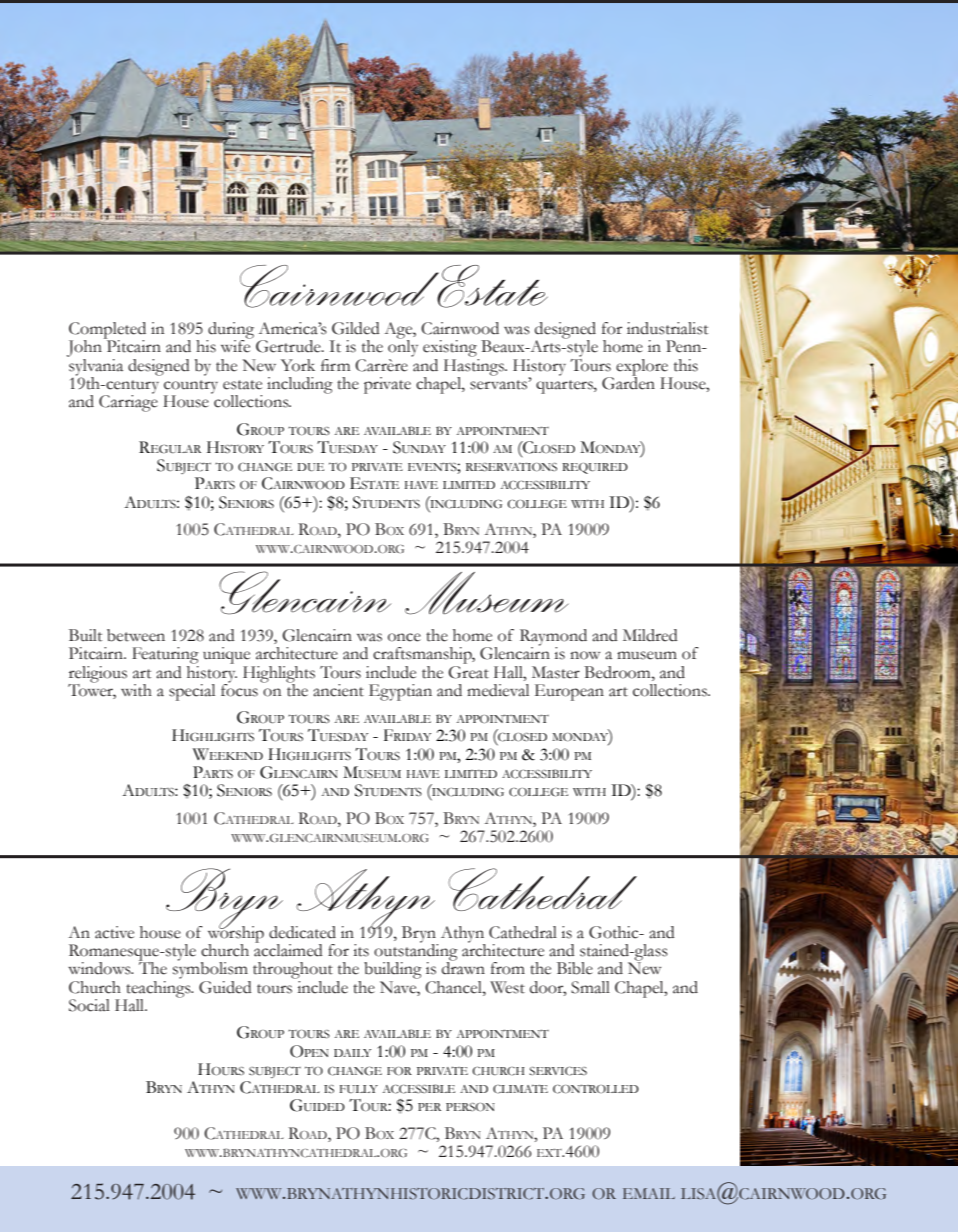  I want to click on due, so click(310, 467).
